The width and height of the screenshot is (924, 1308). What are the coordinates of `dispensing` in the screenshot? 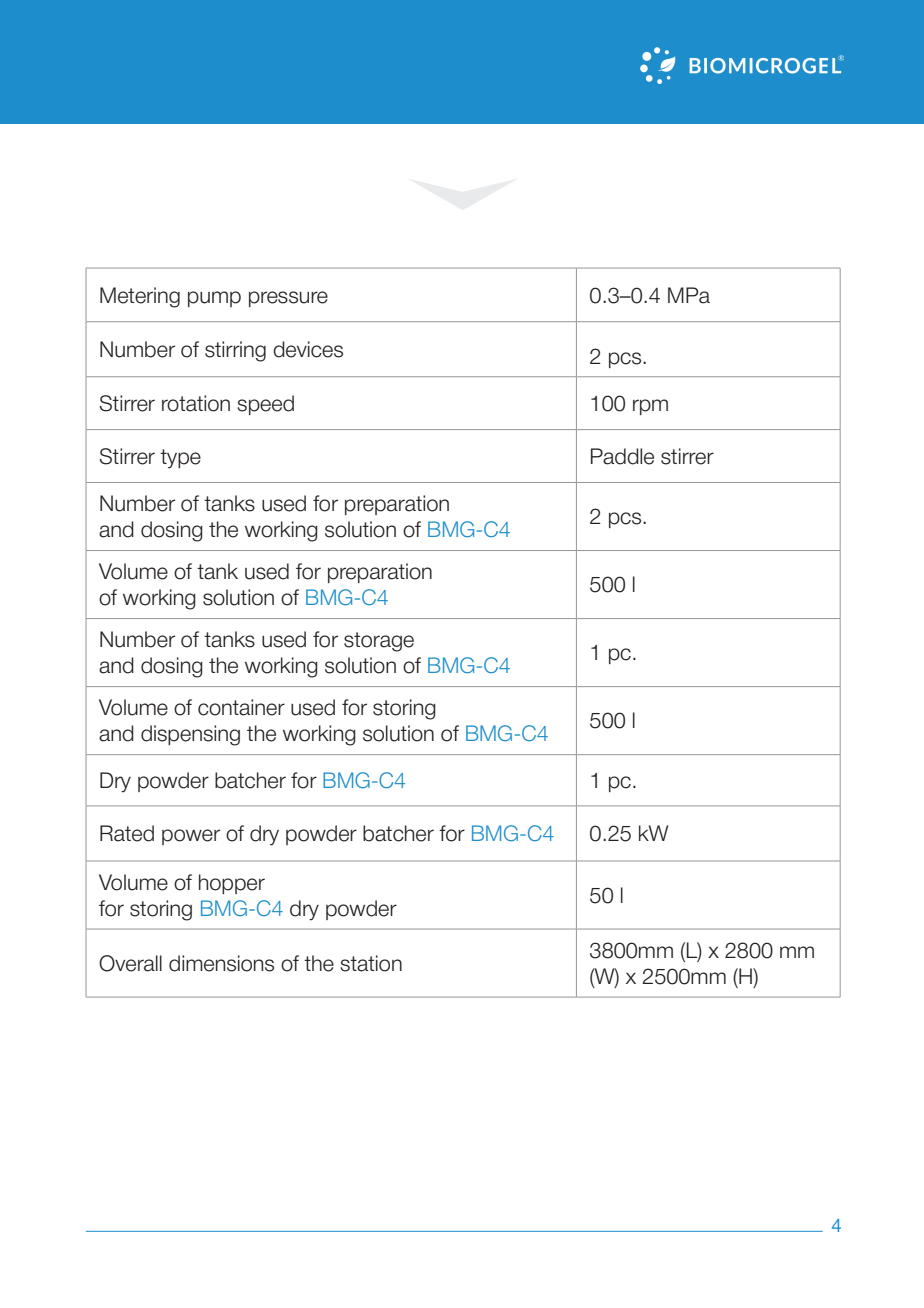 It's located at (190, 735).
